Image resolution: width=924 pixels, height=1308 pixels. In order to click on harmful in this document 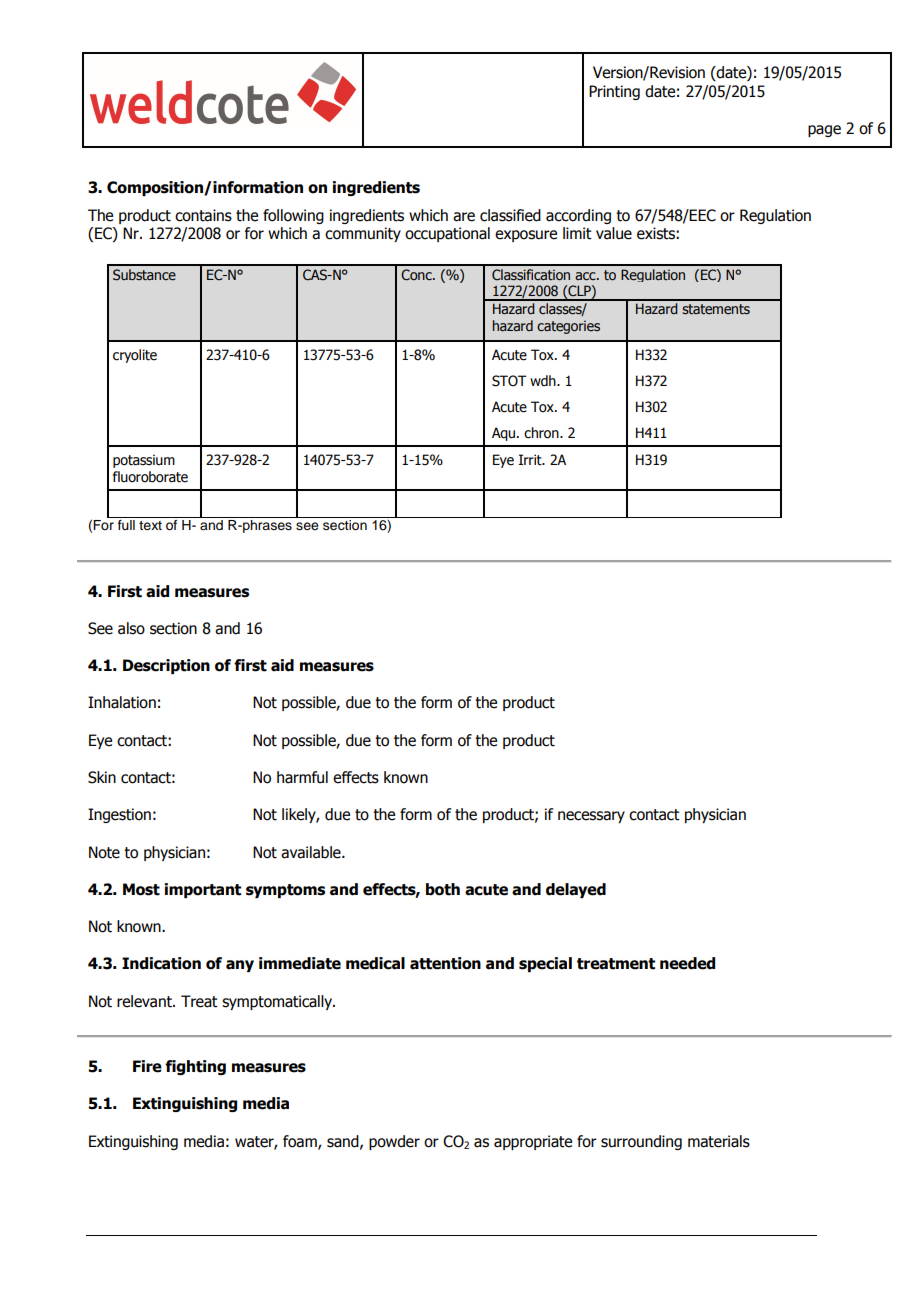, I will do `click(302, 777)`.
